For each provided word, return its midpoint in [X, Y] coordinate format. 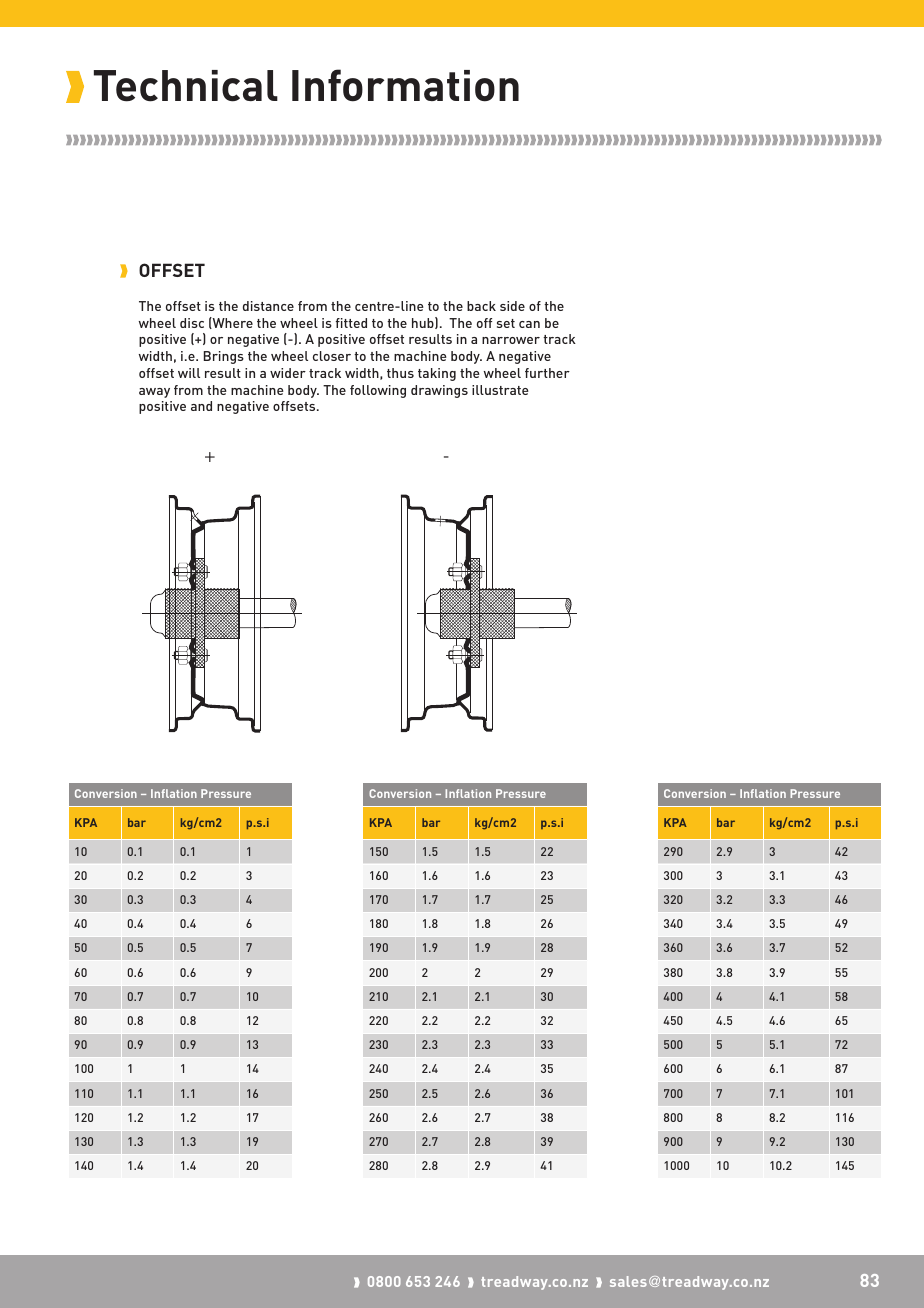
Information [405, 85]
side [512, 306]
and [201, 406]
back [481, 306]
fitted [351, 323]
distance [268, 306]
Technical [186, 86]
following [378, 391]
